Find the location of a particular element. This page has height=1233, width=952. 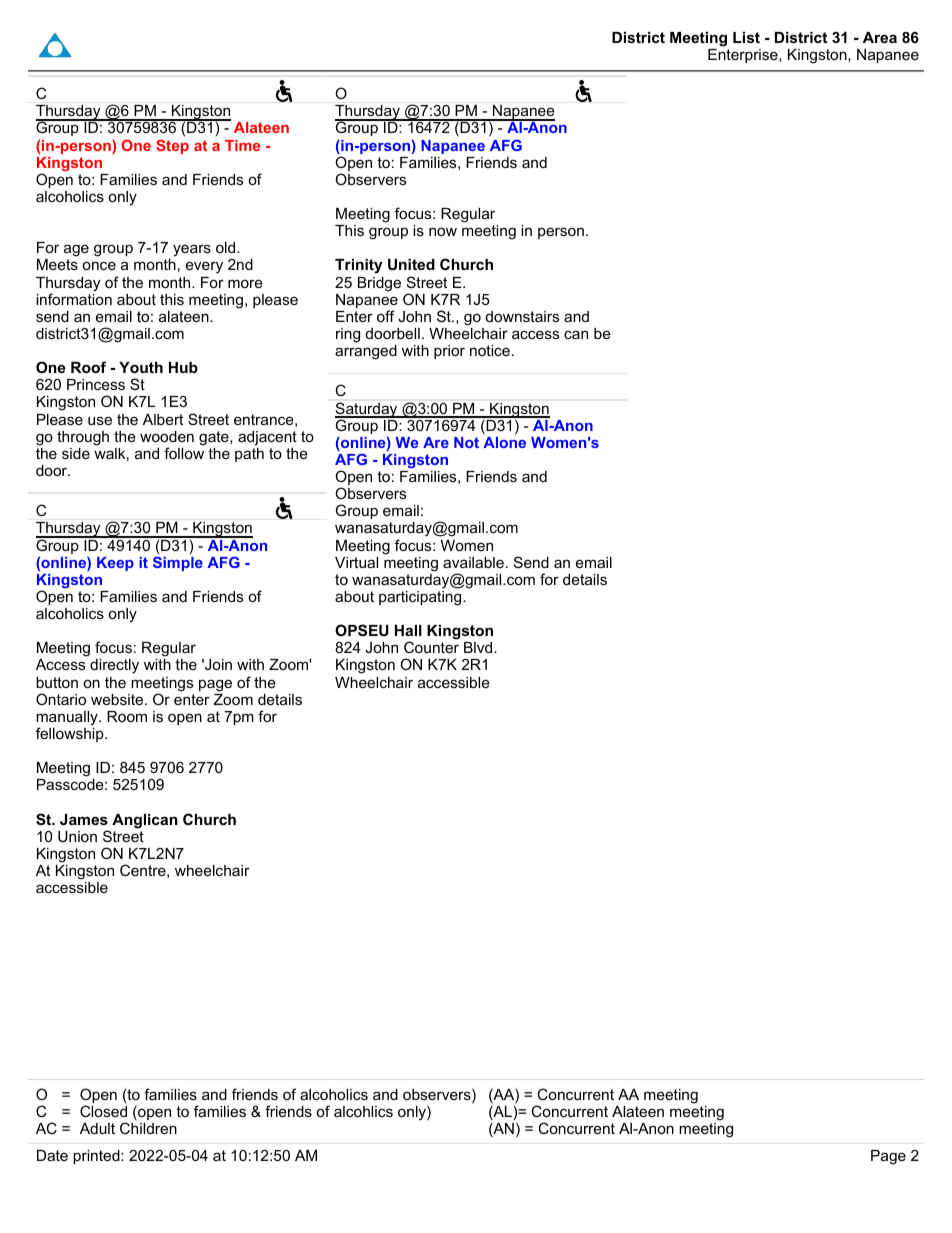

now is located at coordinates (443, 231).
